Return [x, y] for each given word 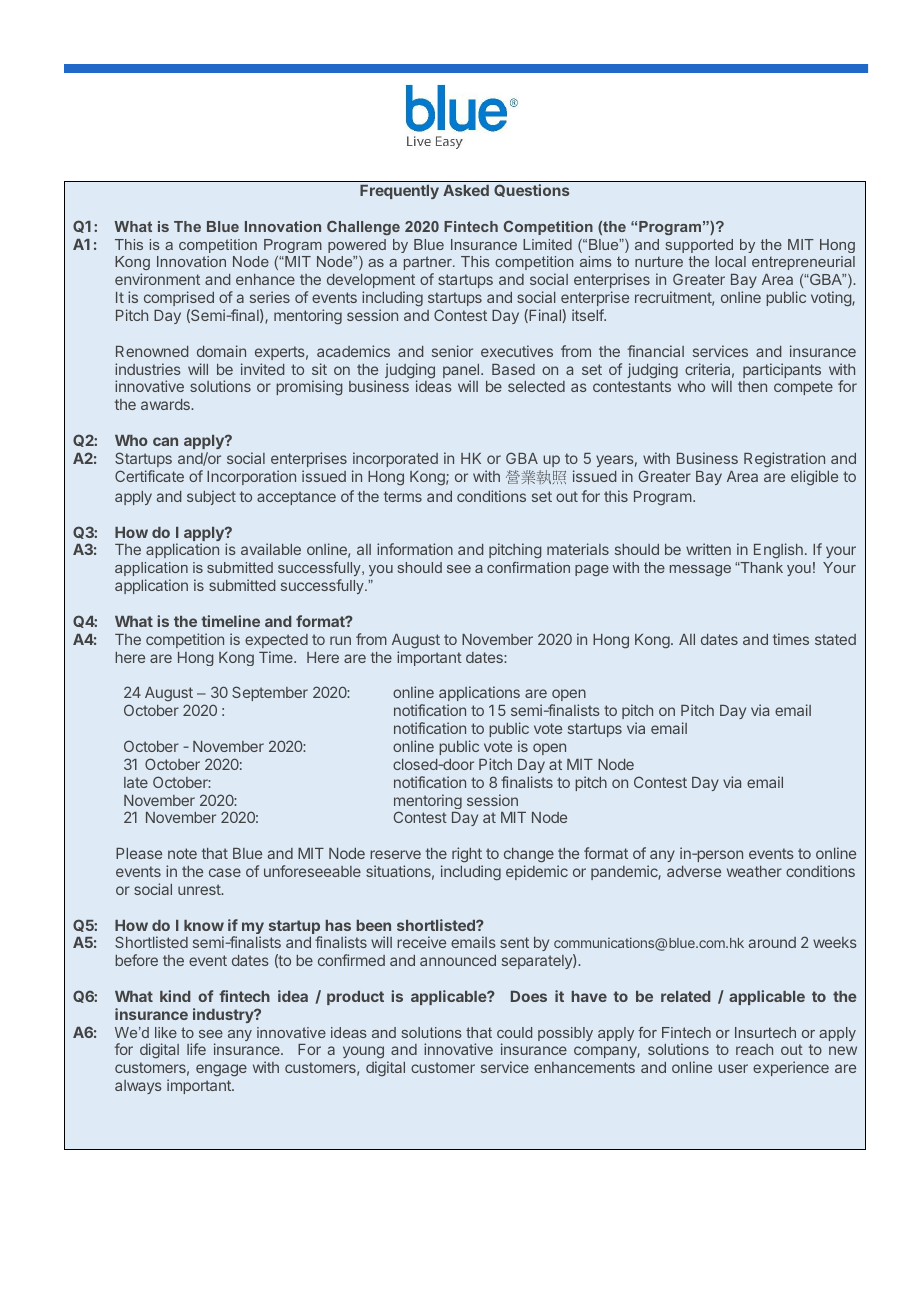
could [514, 1032]
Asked [466, 190]
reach [754, 1049]
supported [699, 246]
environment [157, 279]
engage [221, 1070]
